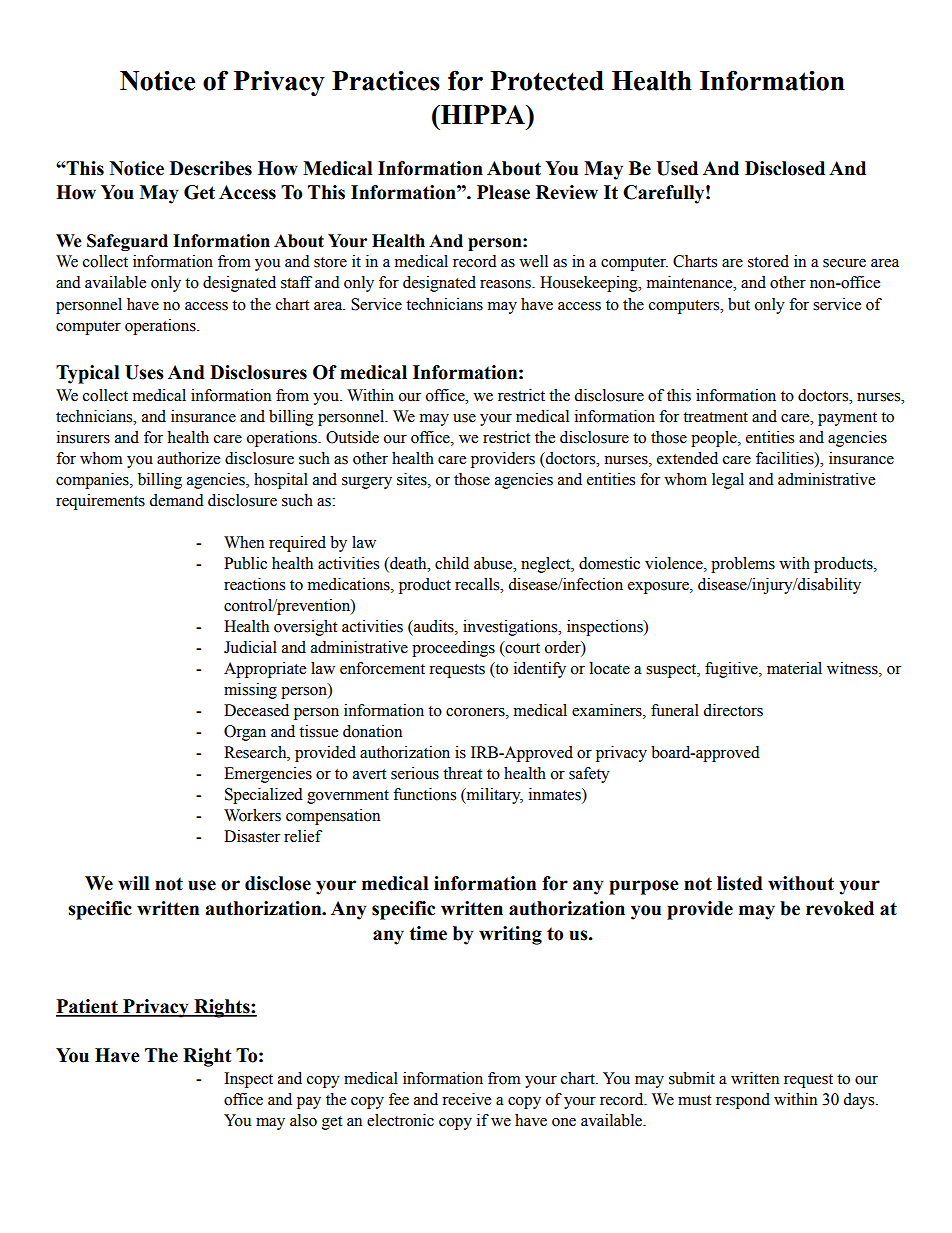 This document has width=952, height=1233. I want to click on Uses, so click(144, 372).
